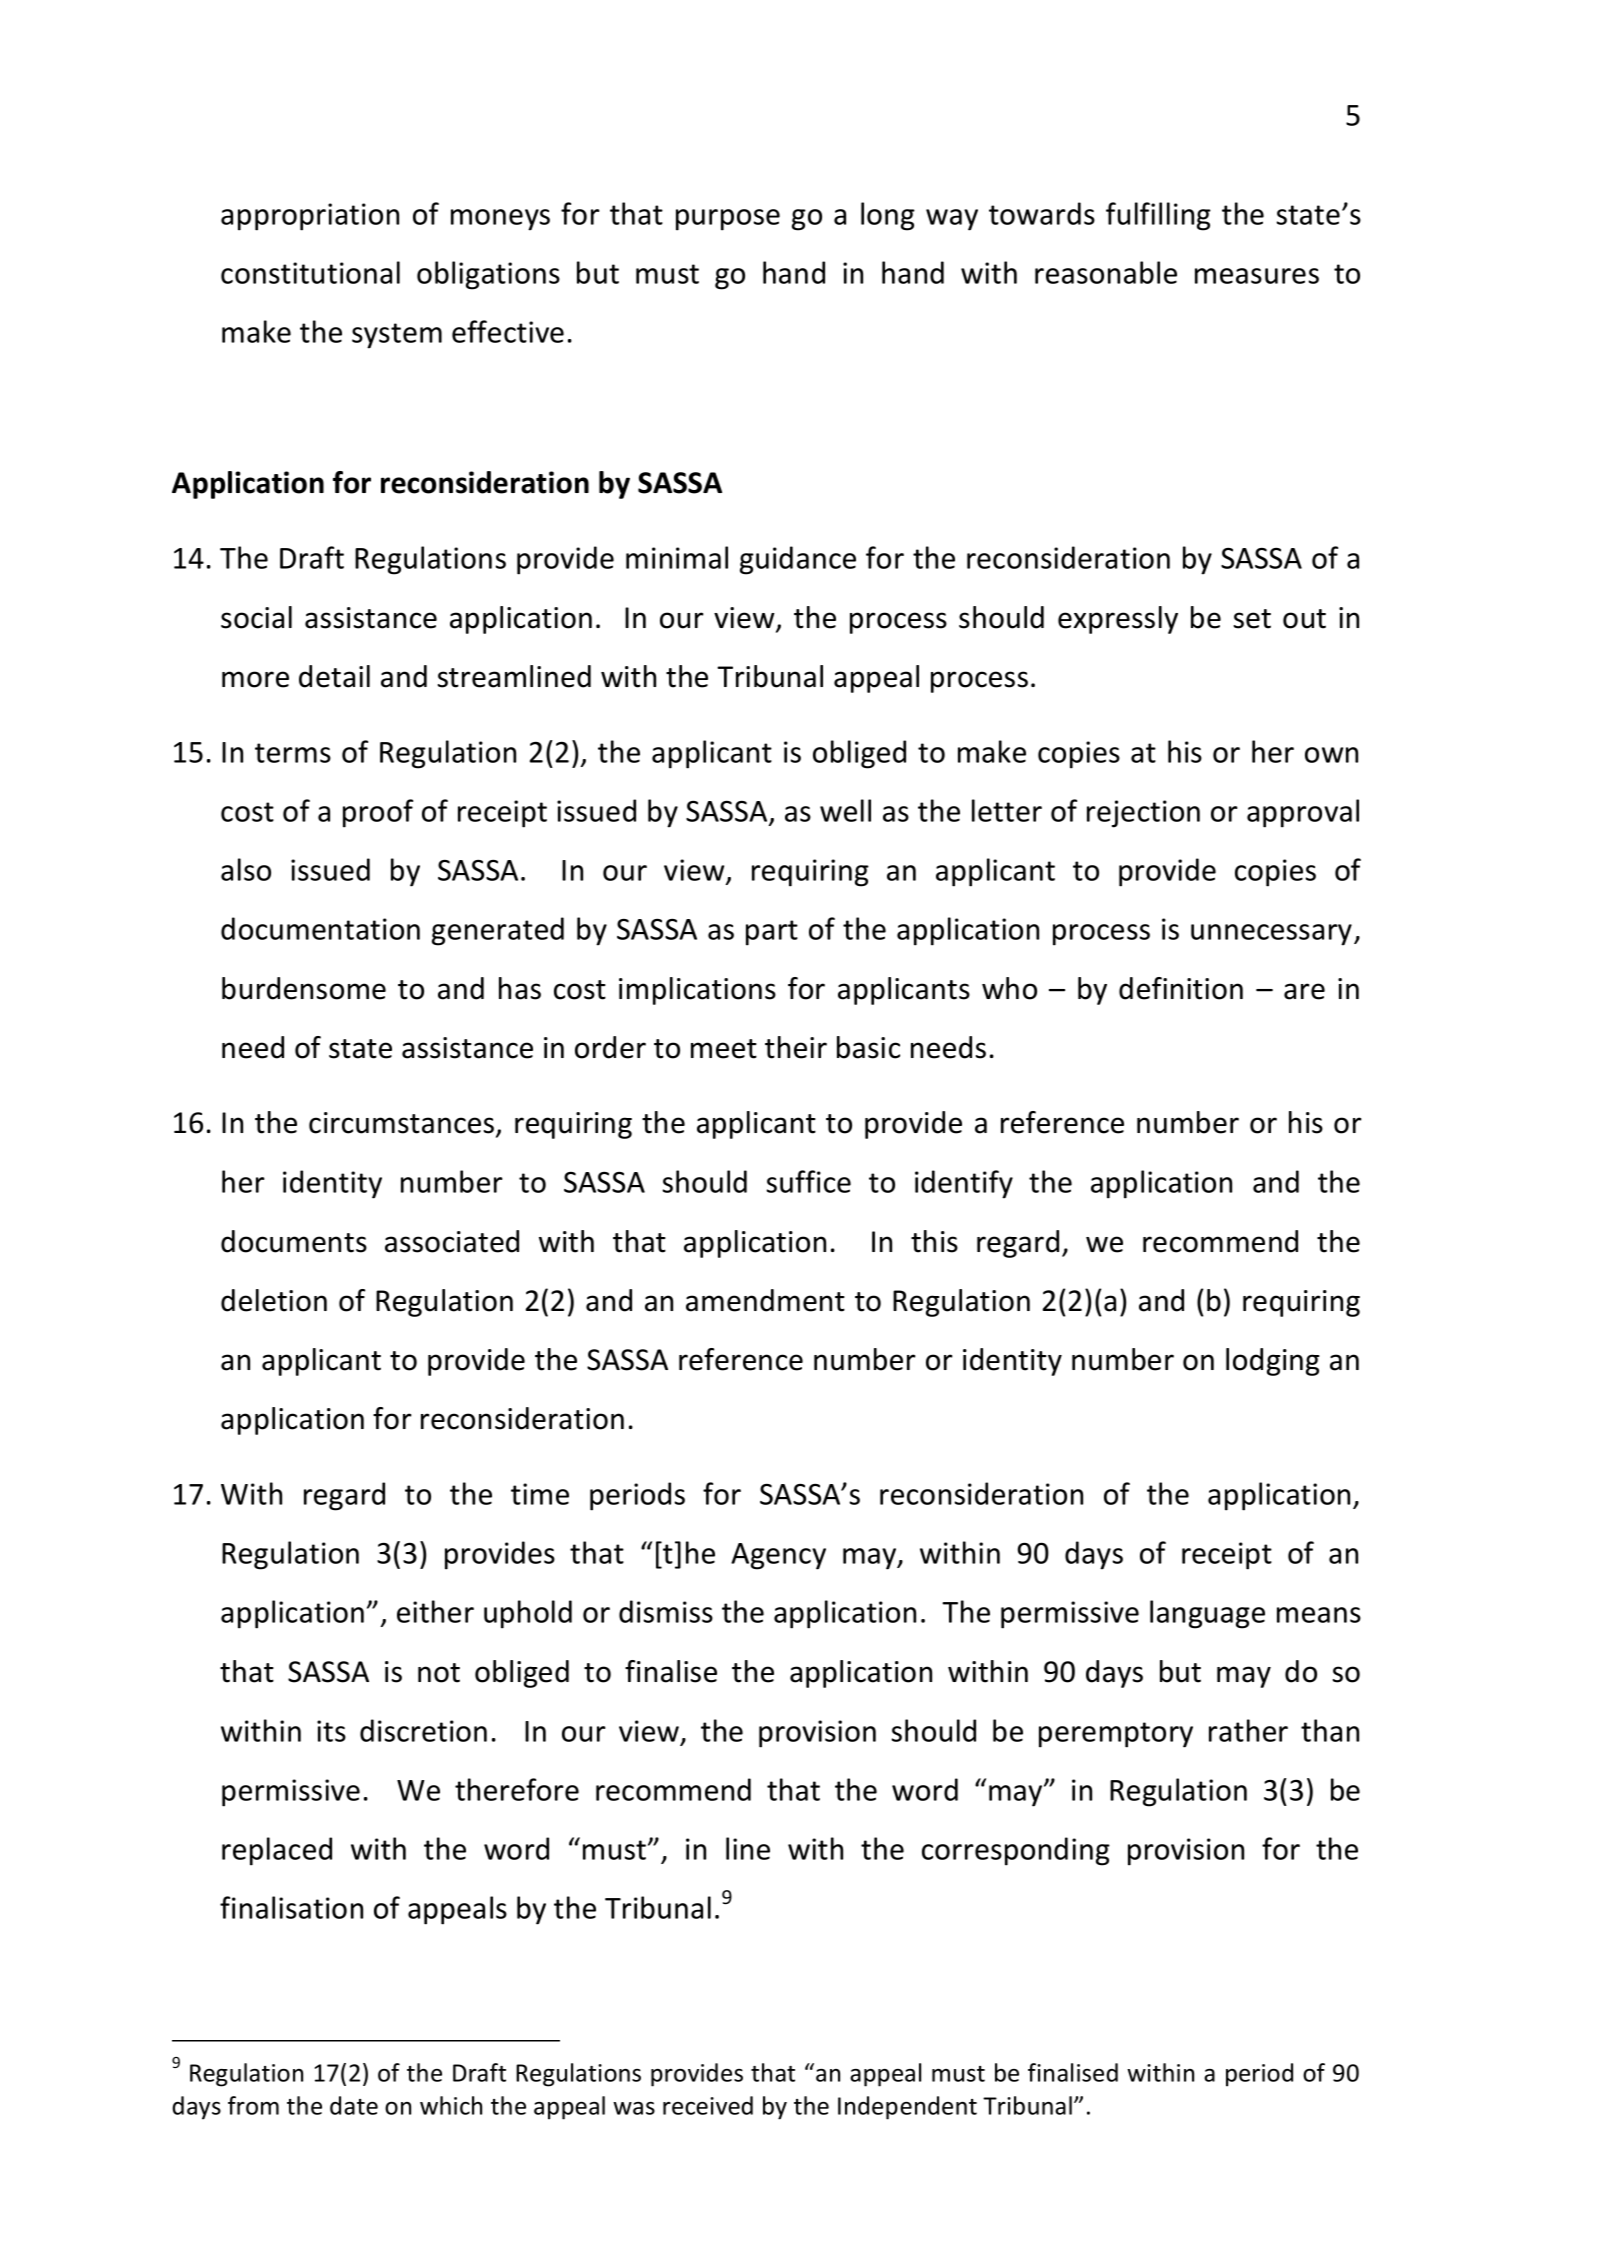 Image resolution: width=1603 pixels, height=2267 pixels. I want to click on Agency, so click(778, 1556).
